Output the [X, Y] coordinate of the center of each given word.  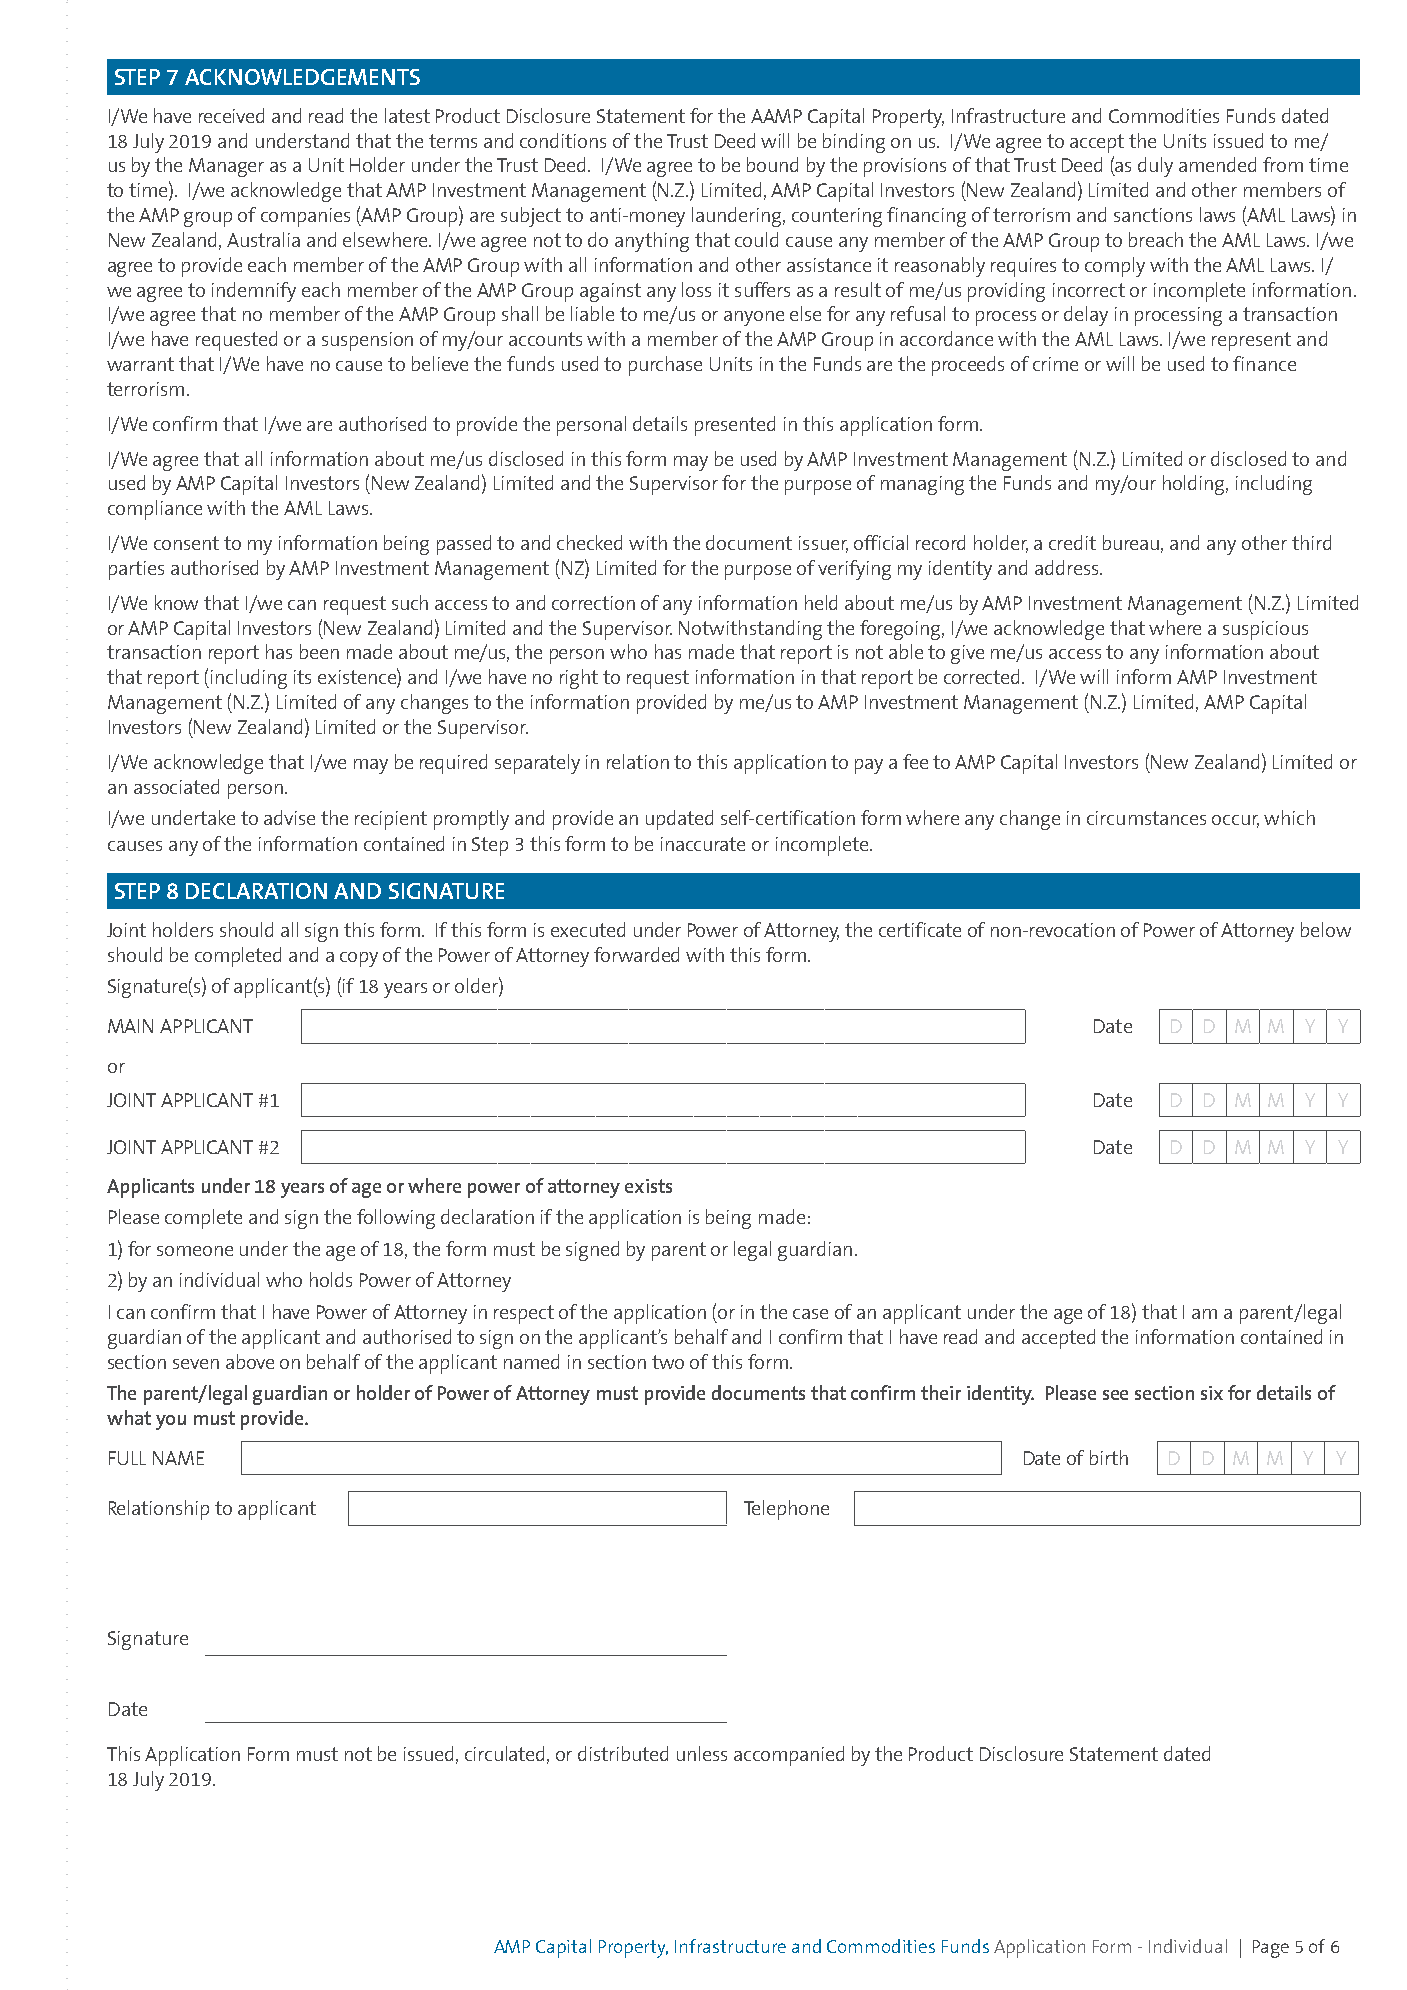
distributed [623, 1753]
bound [772, 164]
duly [1155, 167]
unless [702, 1753]
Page [1271, 1949]
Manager [226, 167]
